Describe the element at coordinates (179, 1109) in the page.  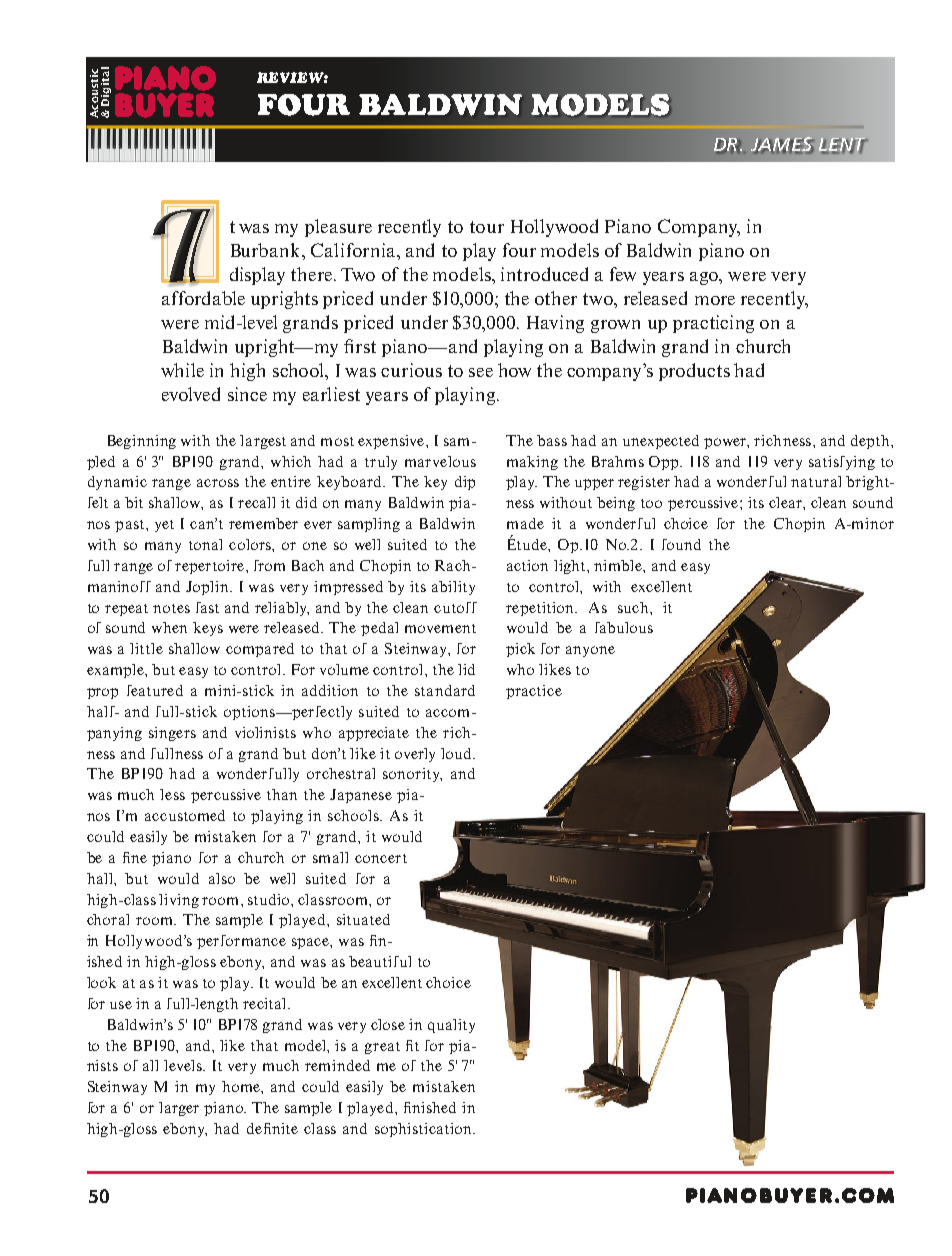
I see `larger` at that location.
